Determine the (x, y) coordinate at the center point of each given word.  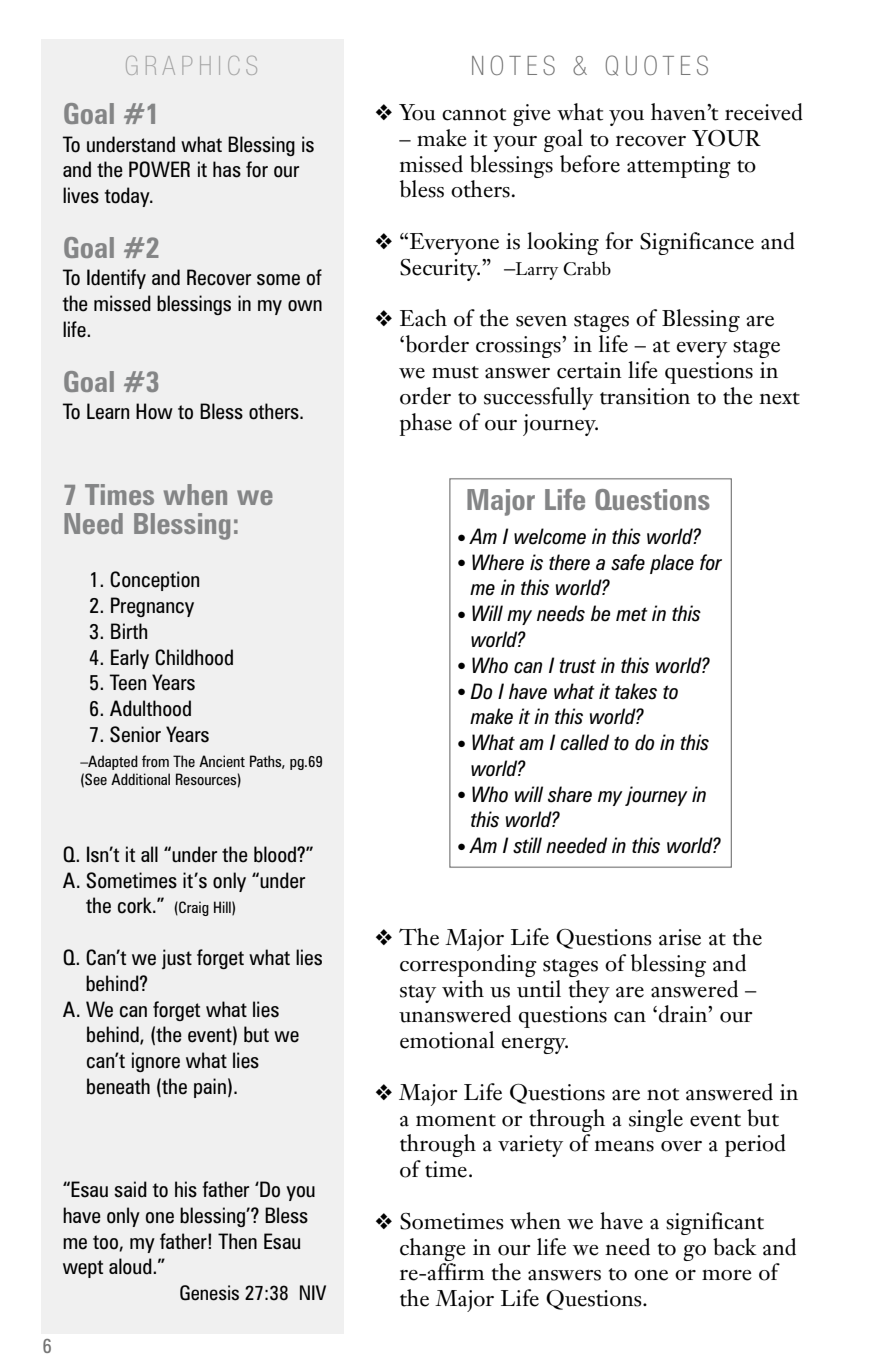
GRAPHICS (191, 65)
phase (426, 424)
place (672, 564)
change (433, 1249)
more (727, 1275)
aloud (131, 1266)
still (527, 845)
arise (680, 937)
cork (136, 905)
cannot (474, 114)
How (154, 411)
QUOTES (656, 65)
